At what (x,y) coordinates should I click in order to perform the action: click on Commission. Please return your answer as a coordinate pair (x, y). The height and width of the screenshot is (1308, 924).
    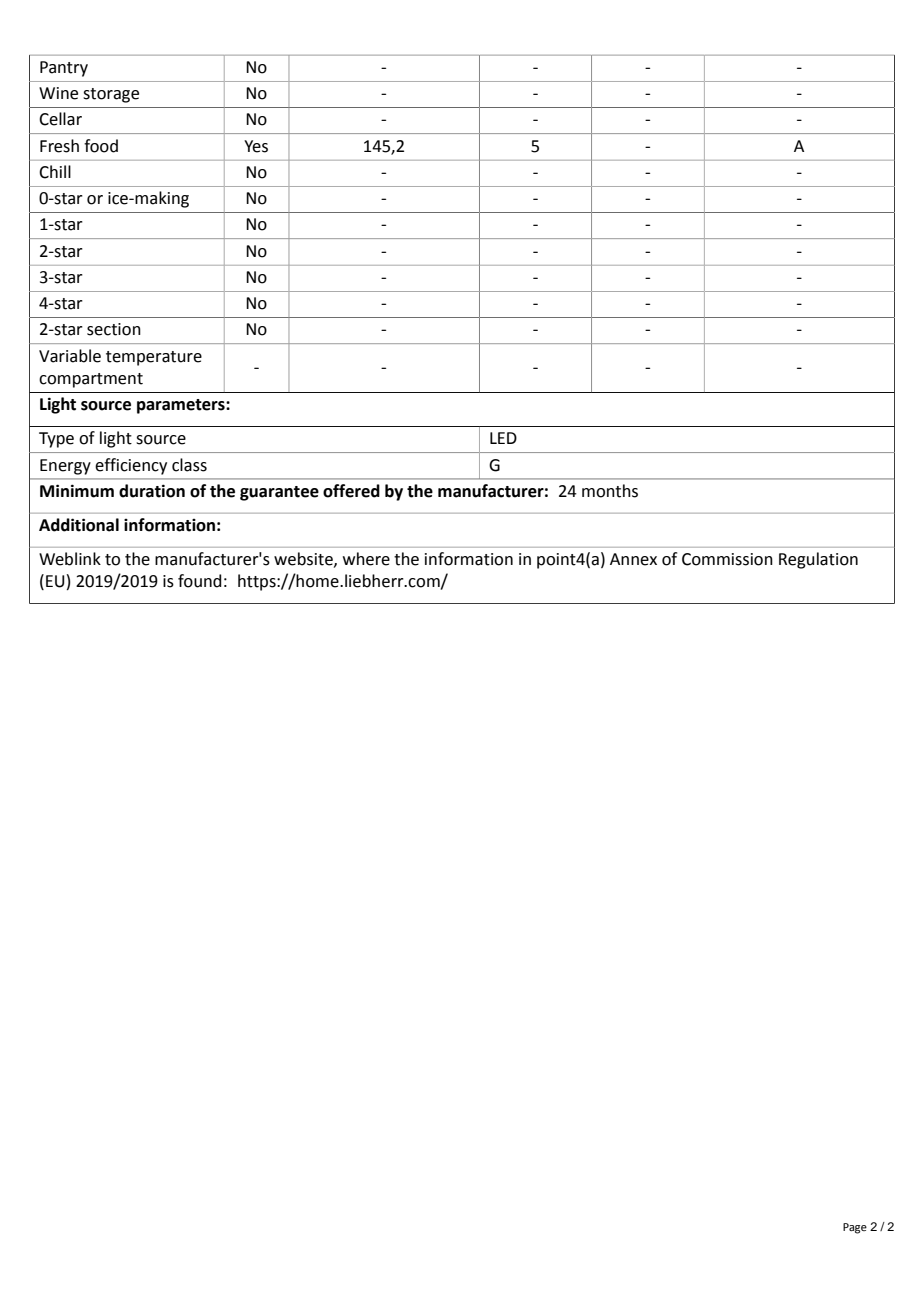
    Looking at the image, I should click on (727, 559).
